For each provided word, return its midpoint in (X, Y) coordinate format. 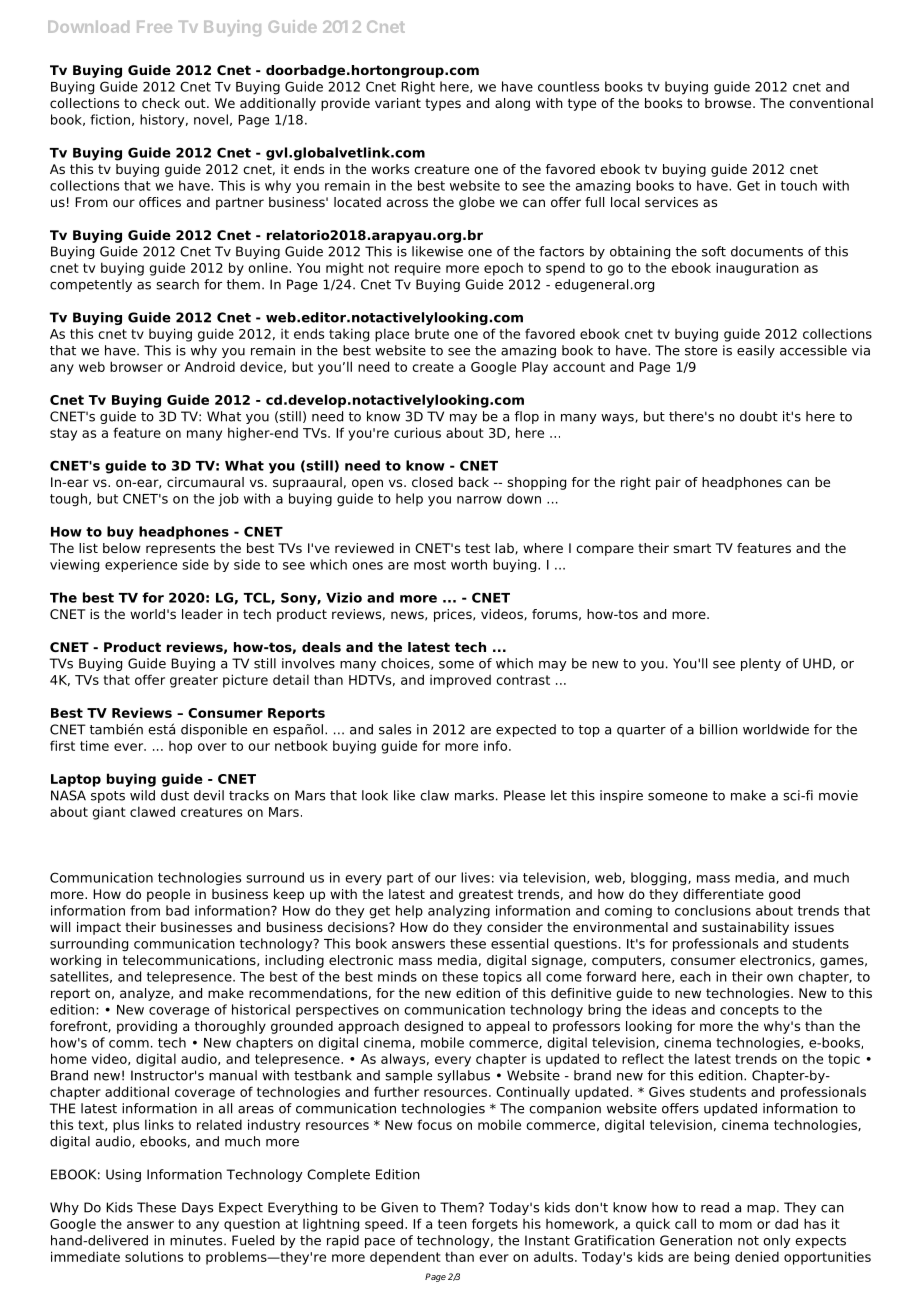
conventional (831, 103)
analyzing (459, 912)
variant (398, 103)
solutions (154, 1256)
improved (460, 681)
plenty (761, 664)
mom (736, 1225)
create (433, 367)
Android (210, 366)
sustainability (745, 928)
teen (452, 1224)
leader (202, 614)
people (168, 895)
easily (756, 351)
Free (154, 27)
